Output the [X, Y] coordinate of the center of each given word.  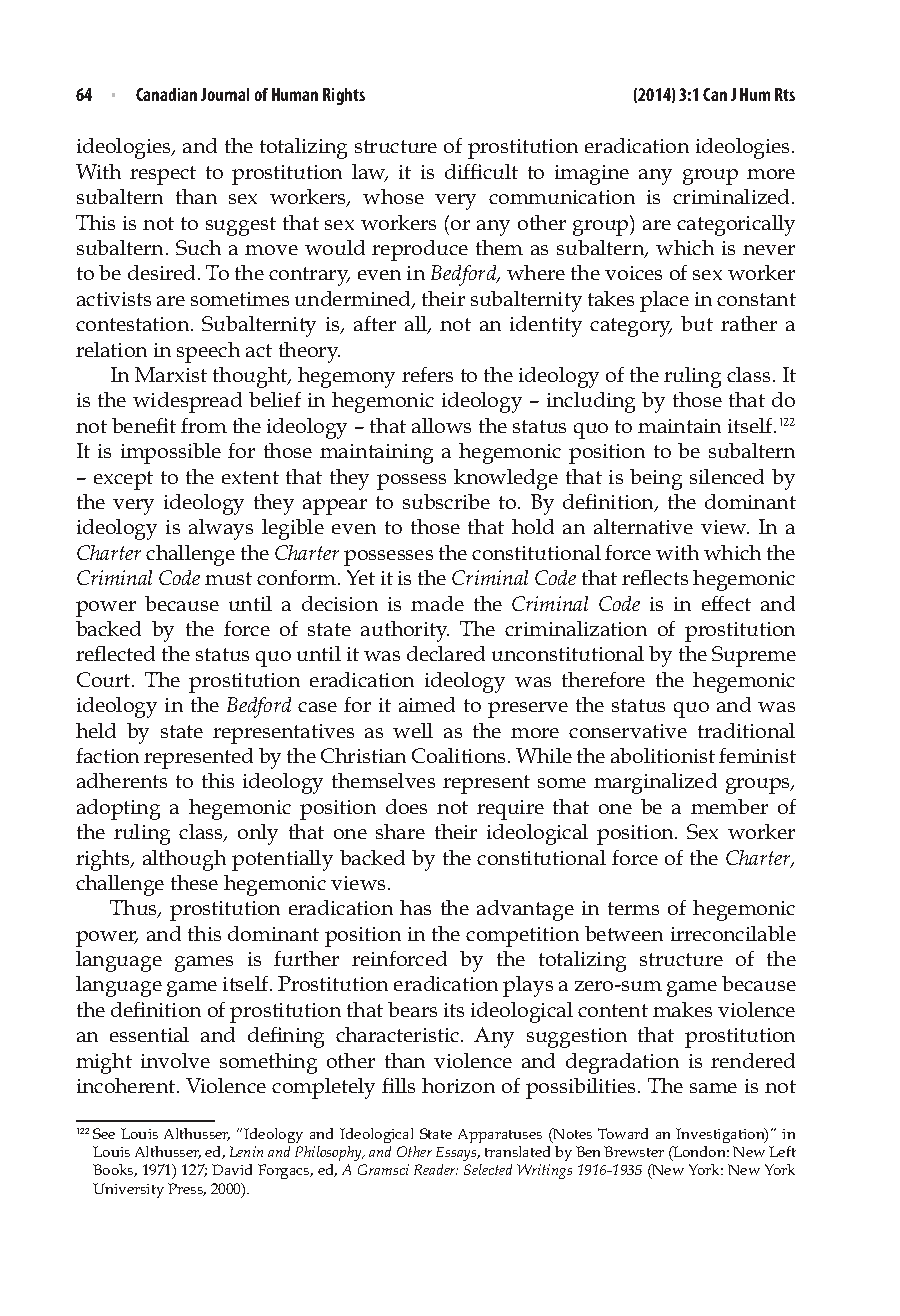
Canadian [166, 94]
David [232, 1169]
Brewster [634, 1151]
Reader [436, 1169]
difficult [481, 171]
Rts [785, 94]
